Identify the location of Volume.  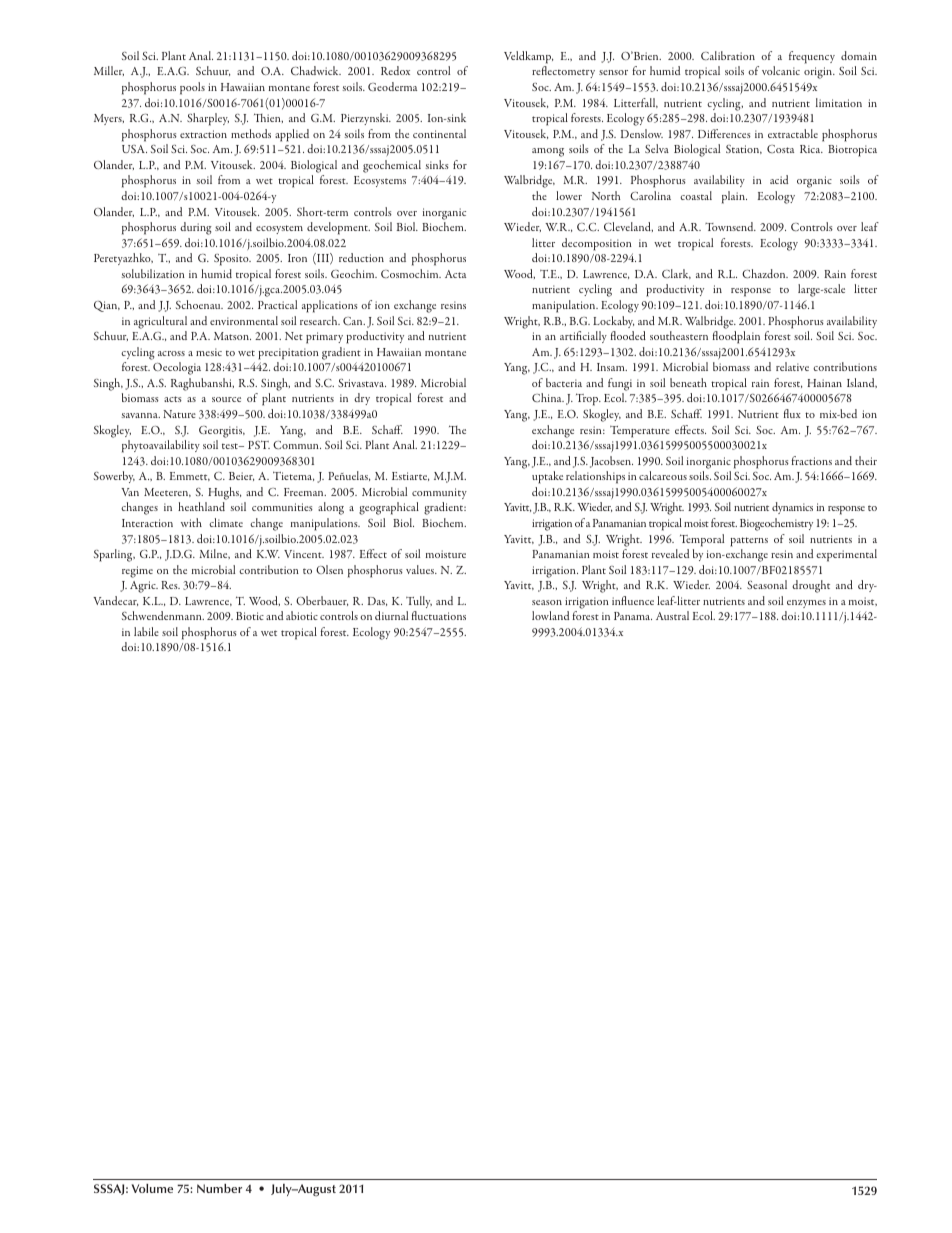
(152, 1188).
